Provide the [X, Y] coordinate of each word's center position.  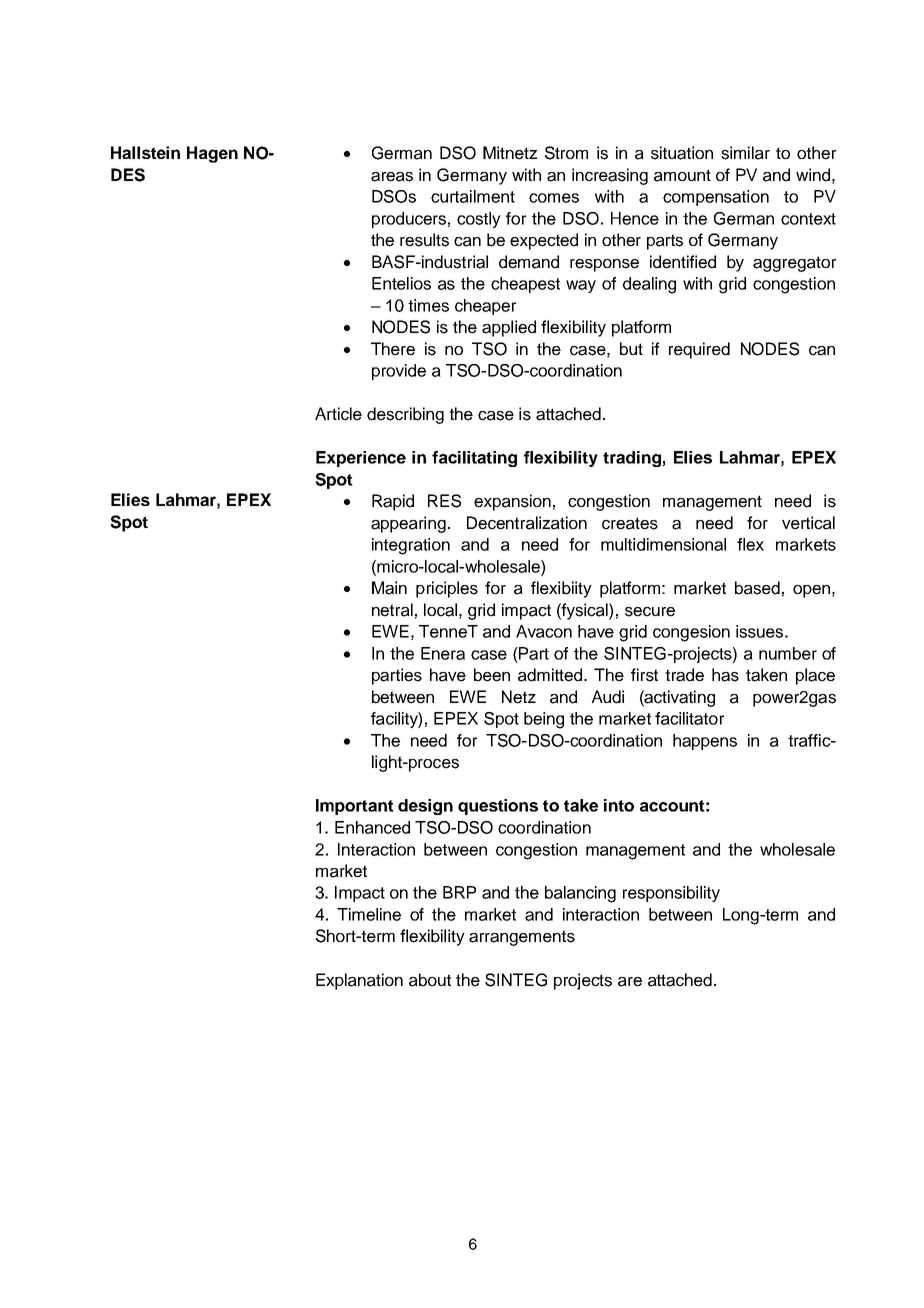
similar [745, 153]
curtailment [473, 196]
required [699, 350]
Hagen [212, 154]
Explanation [359, 981]
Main [389, 588]
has [725, 675]
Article [338, 414]
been [492, 675]
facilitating [474, 459]
